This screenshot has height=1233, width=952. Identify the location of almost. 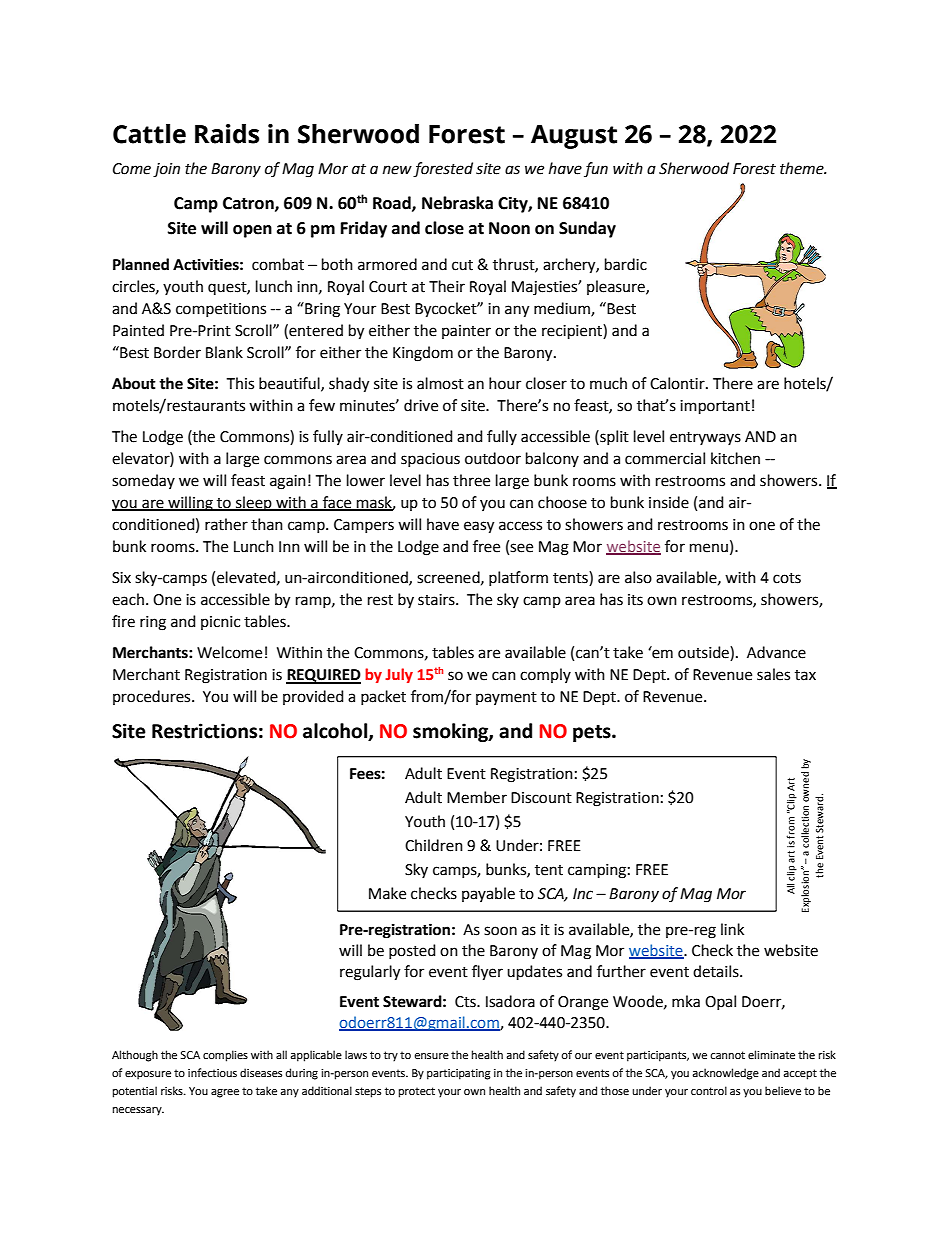
(440, 383).
